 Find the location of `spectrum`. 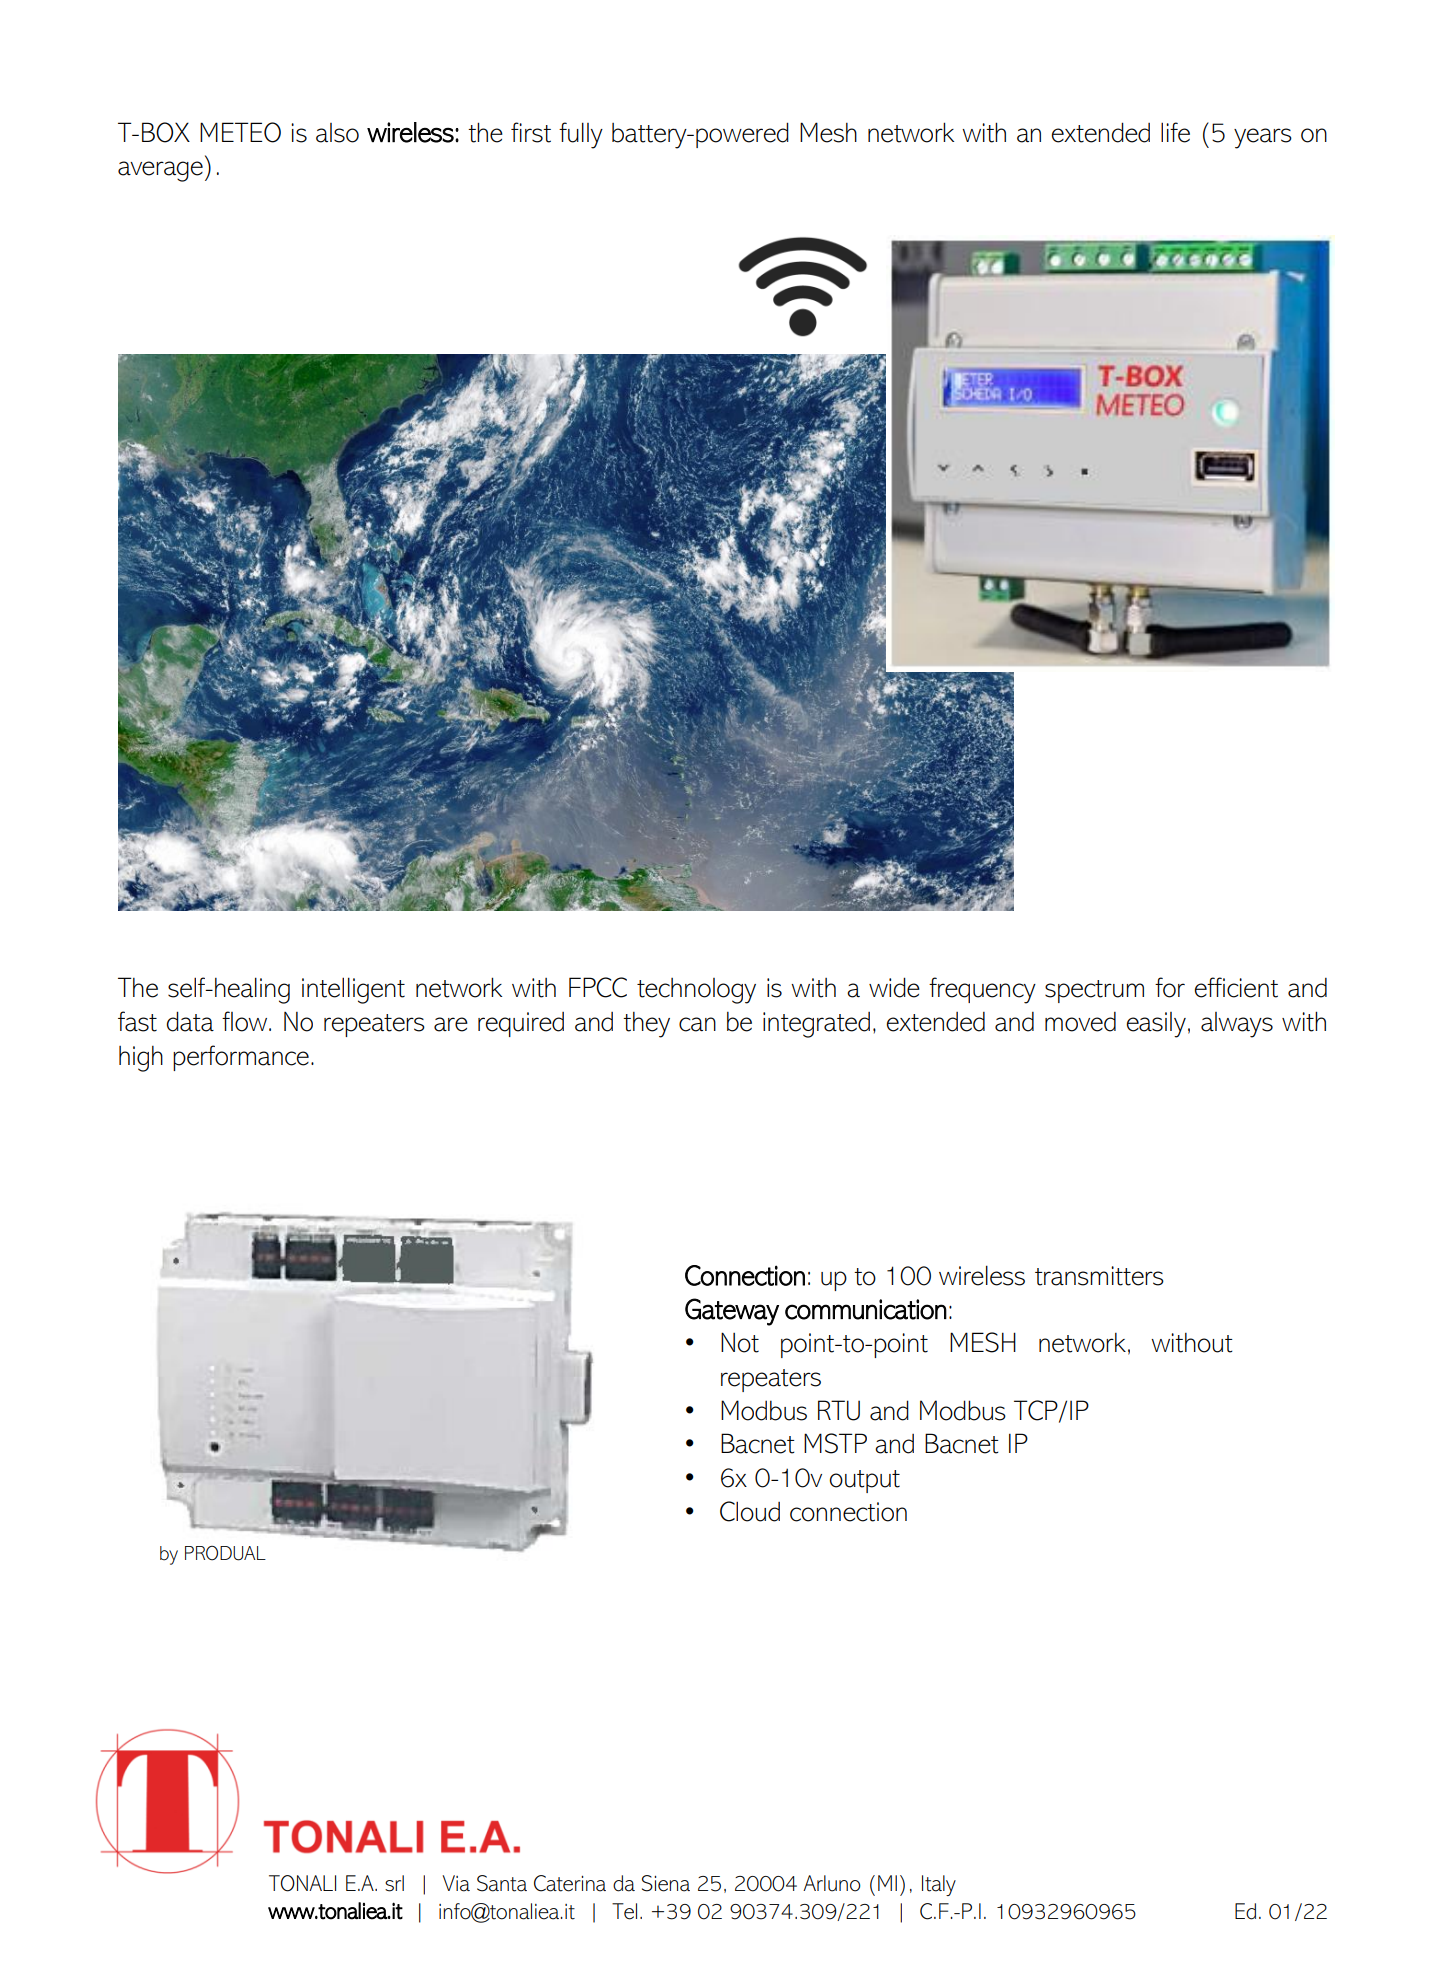

spectrum is located at coordinates (1094, 991).
